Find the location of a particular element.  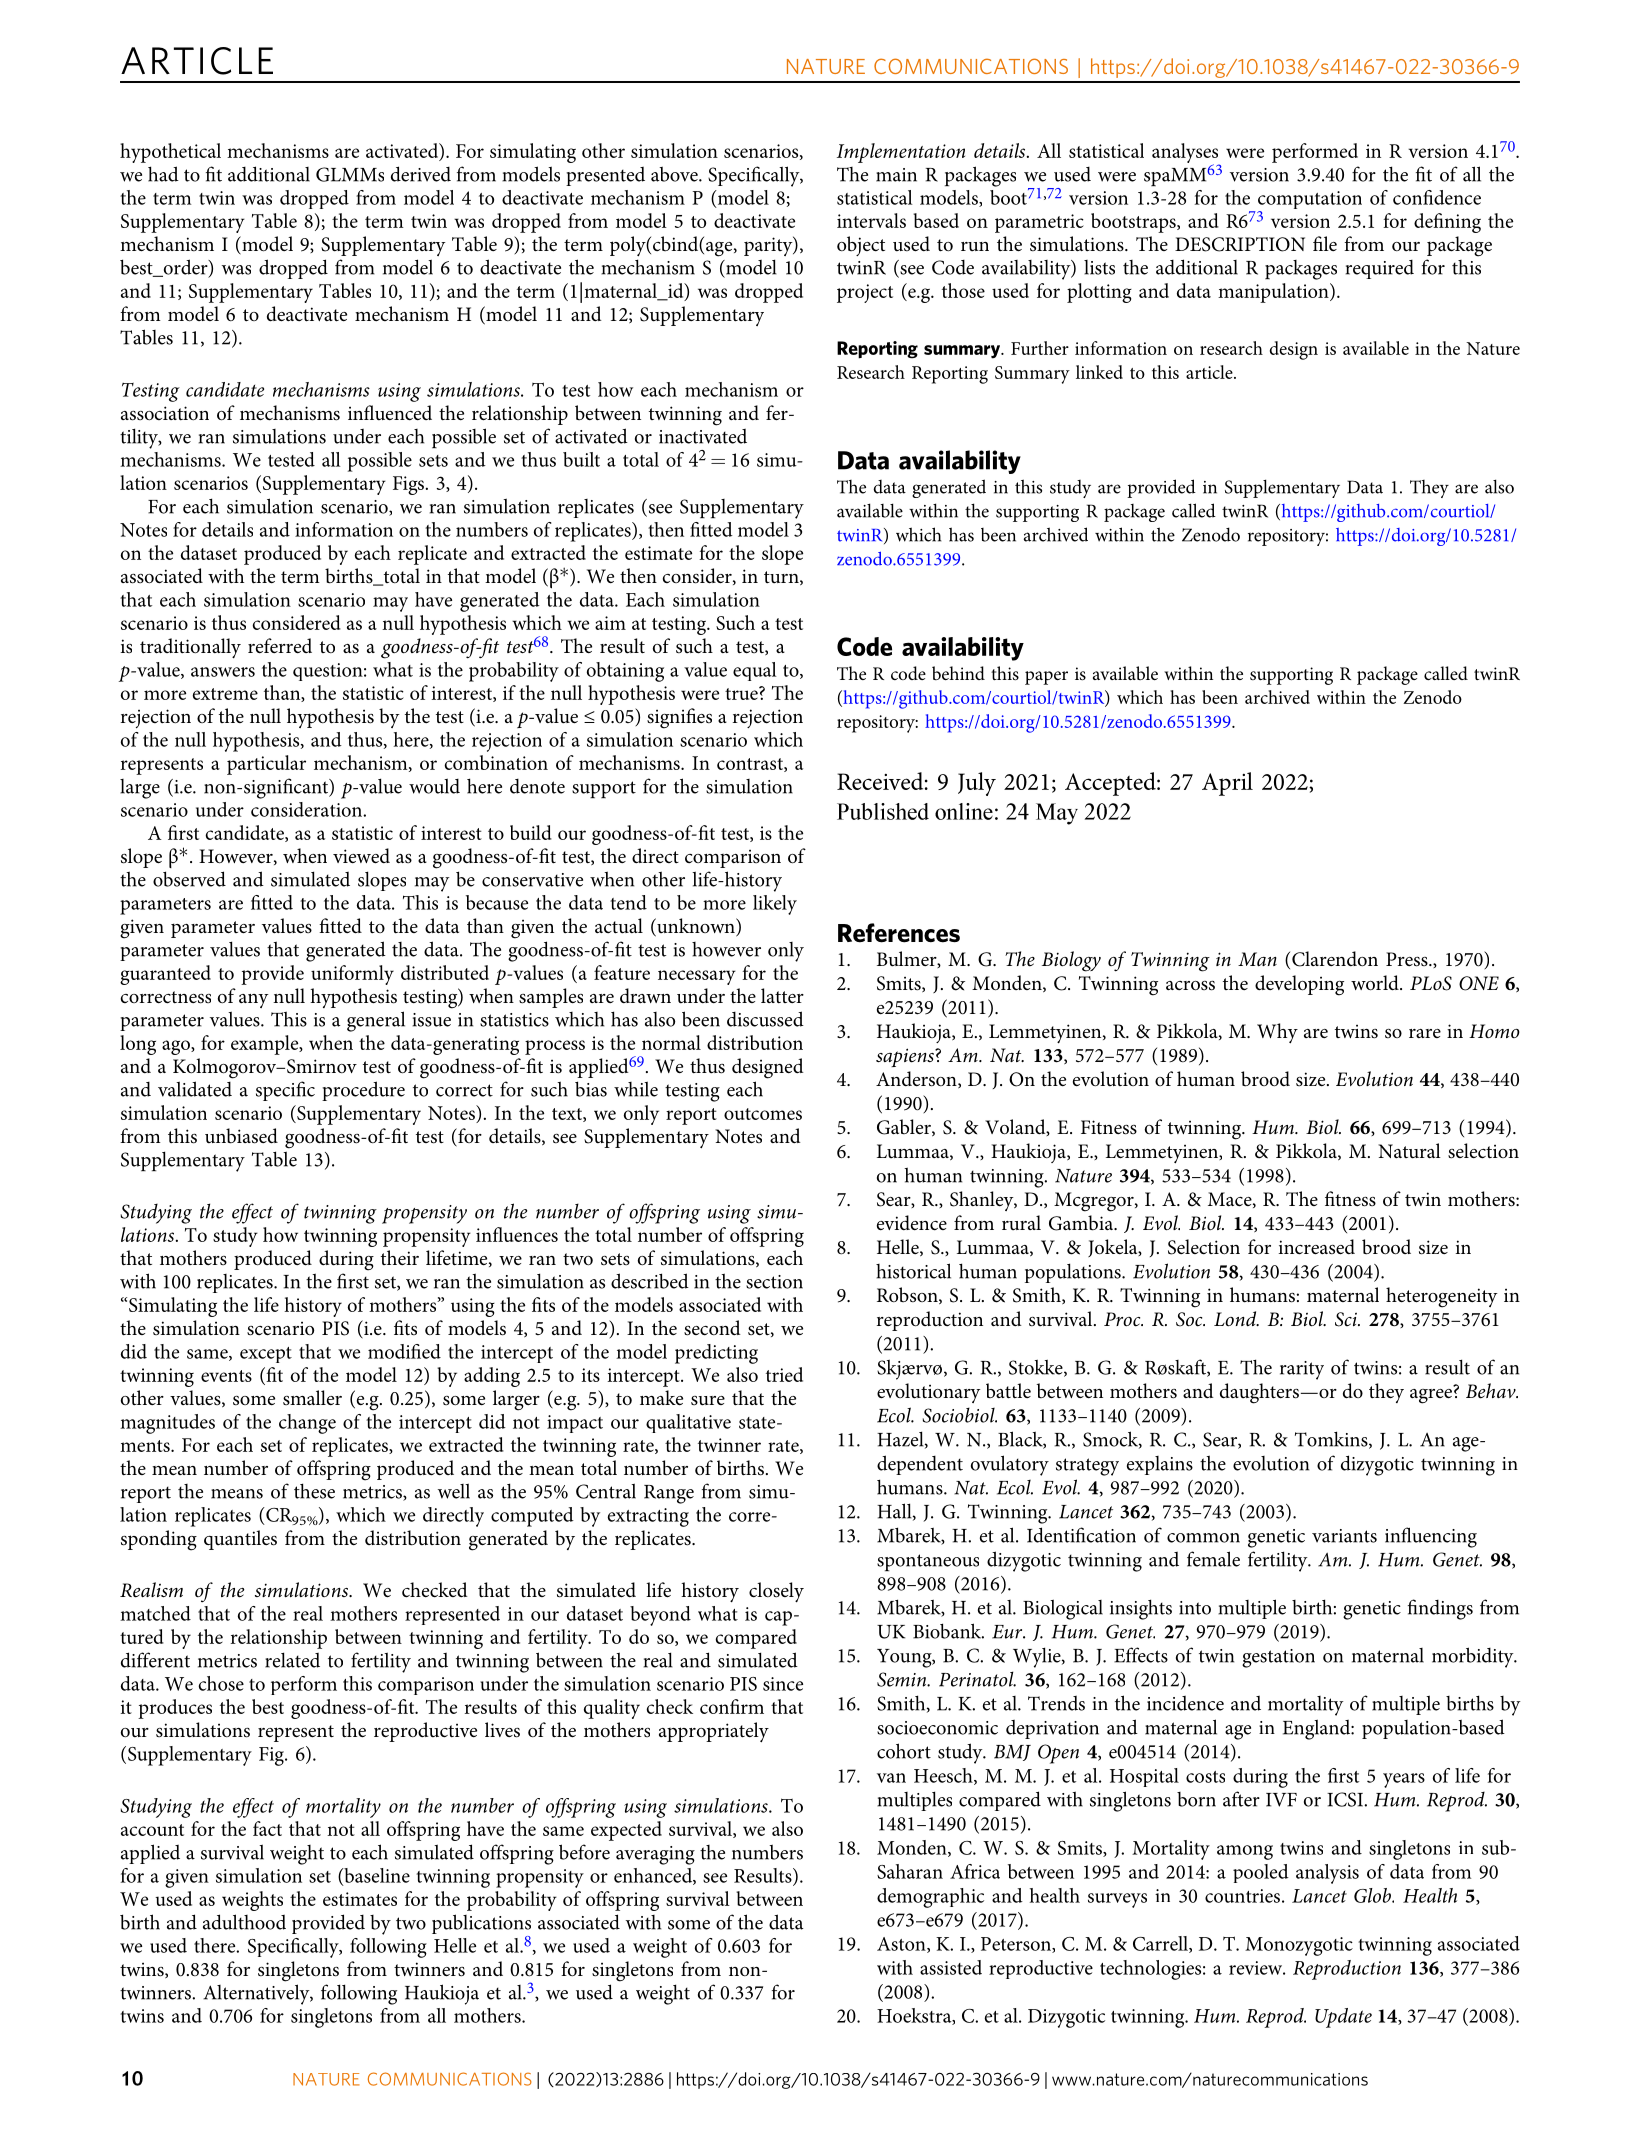

computation is located at coordinates (1308, 201).
